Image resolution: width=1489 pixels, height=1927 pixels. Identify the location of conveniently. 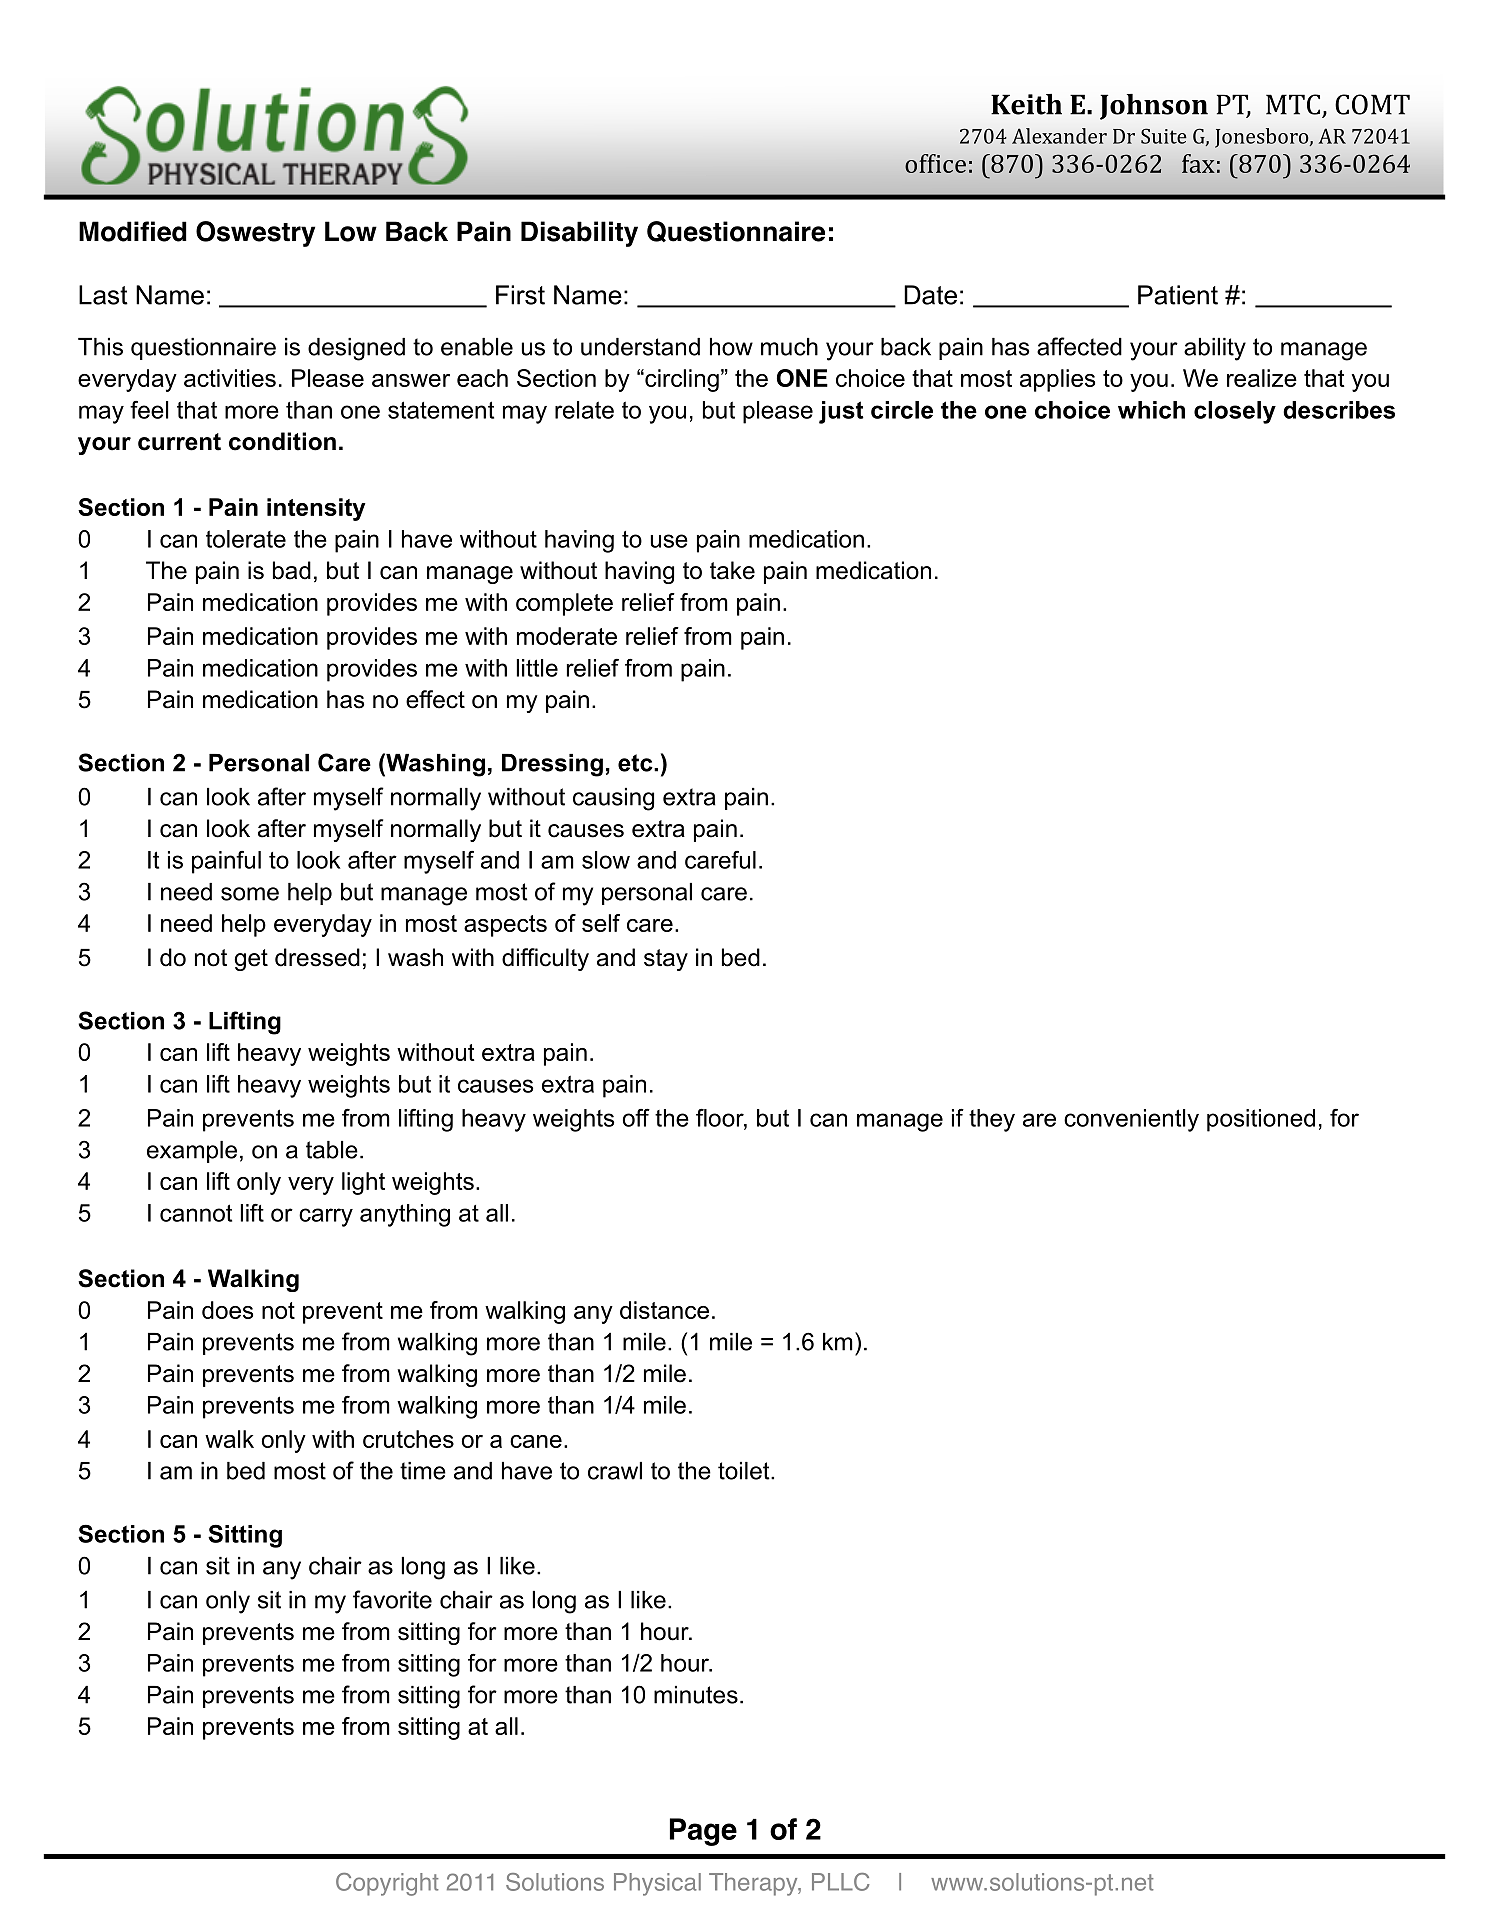
(1131, 1120).
